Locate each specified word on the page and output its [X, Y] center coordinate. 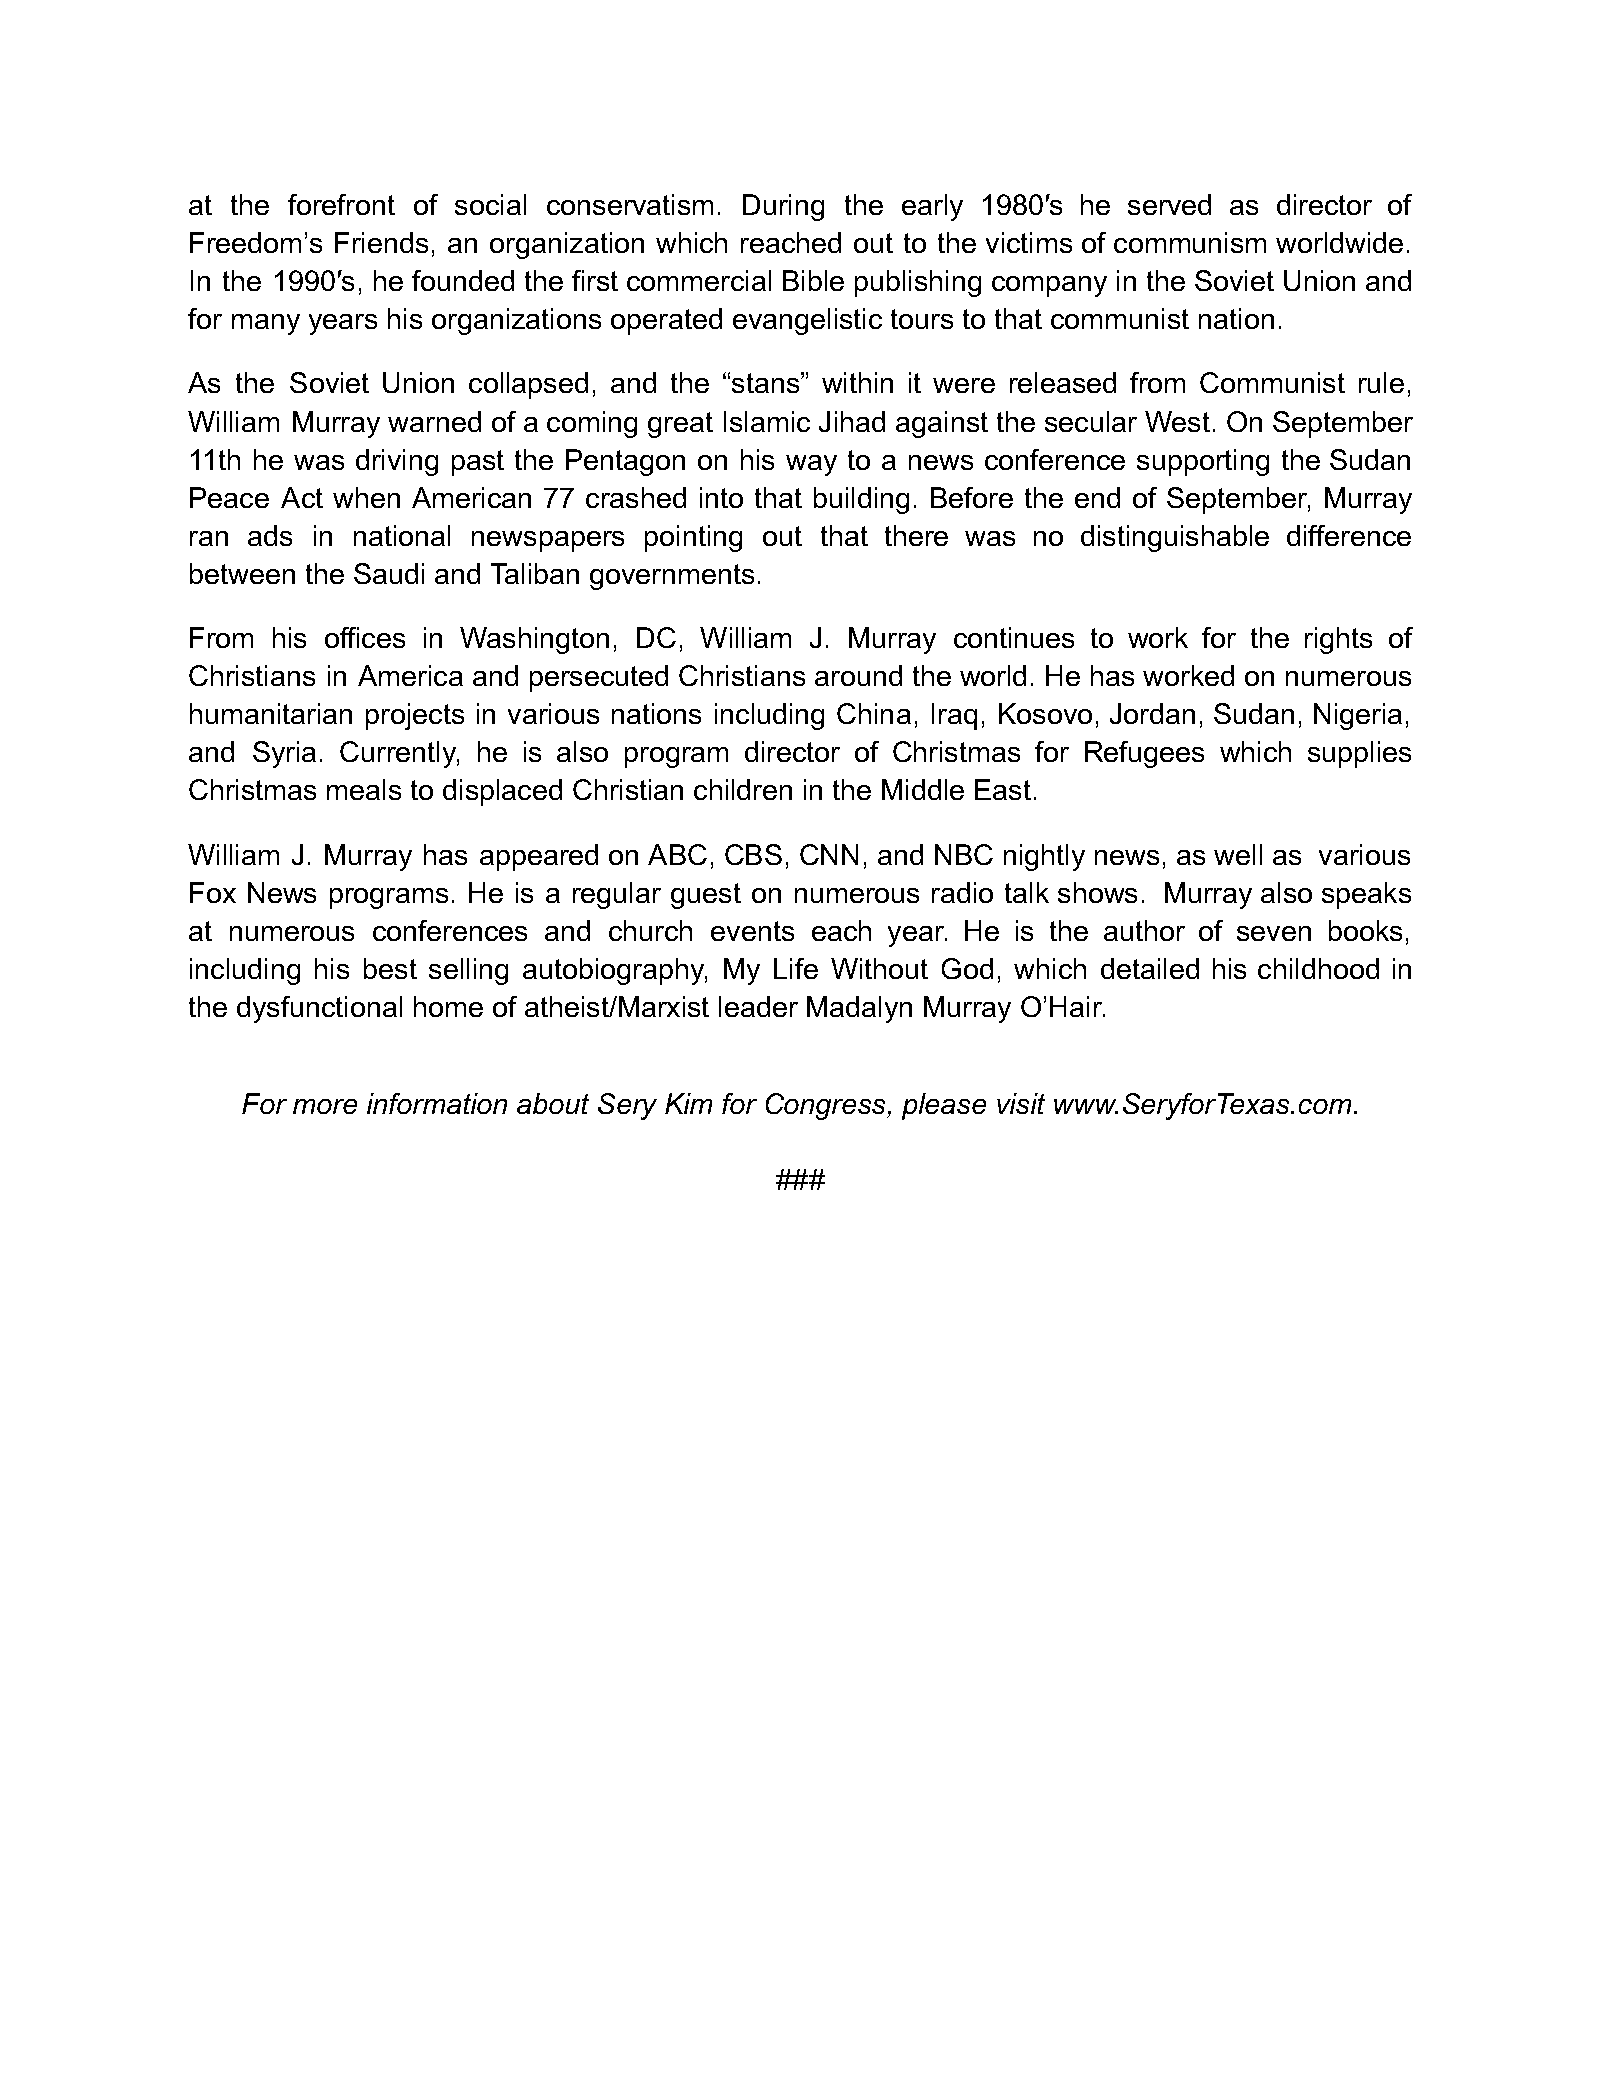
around [858, 675]
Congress [827, 1106]
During [783, 207]
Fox [213, 892]
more [325, 1106]
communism [1190, 242]
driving [397, 462]
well [1238, 854]
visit [1021, 1103]
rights [1338, 640]
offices [365, 637]
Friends [381, 242]
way [811, 465]
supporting [1203, 462]
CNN [829, 854]
